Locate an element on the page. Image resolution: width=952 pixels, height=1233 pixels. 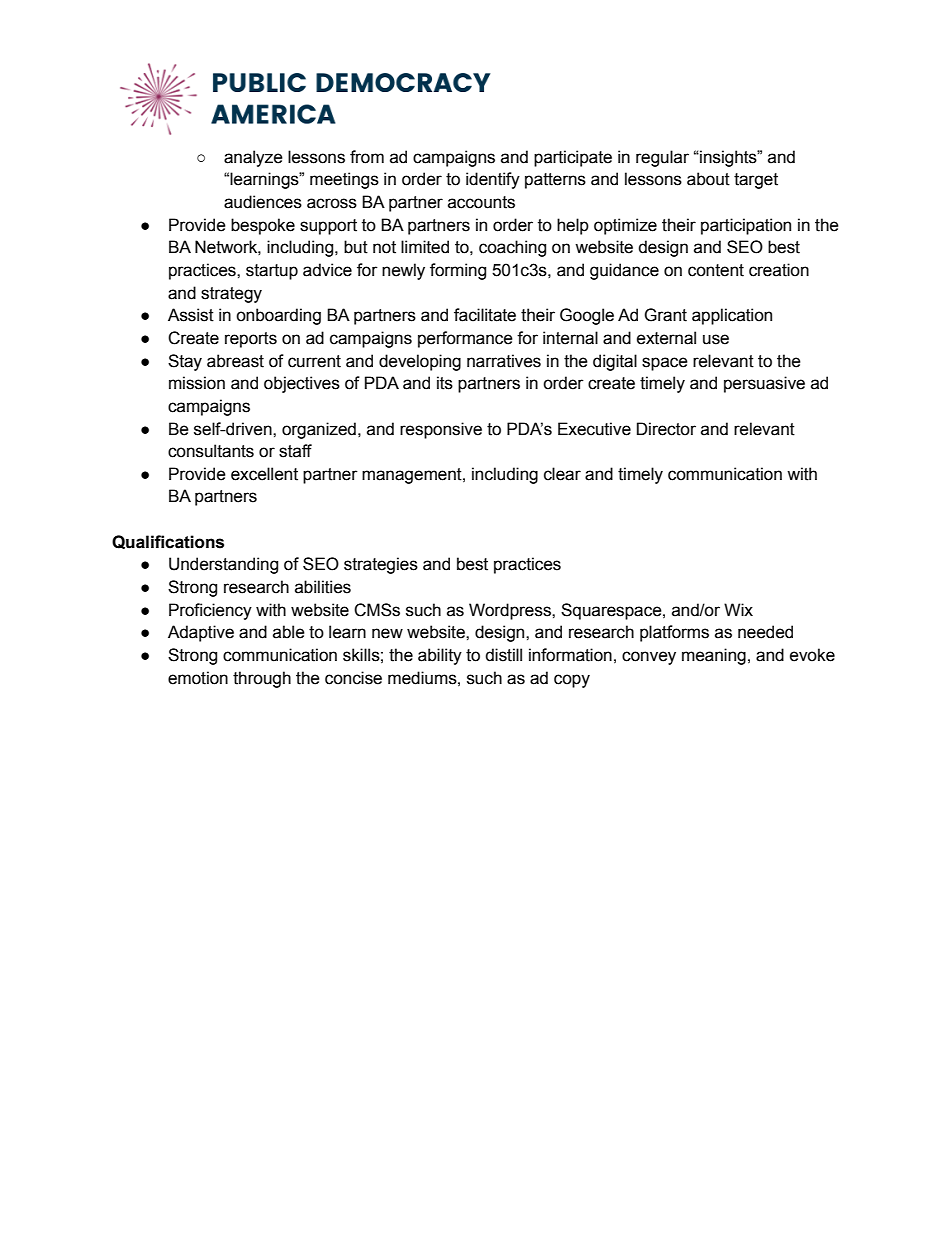
target is located at coordinates (756, 181).
